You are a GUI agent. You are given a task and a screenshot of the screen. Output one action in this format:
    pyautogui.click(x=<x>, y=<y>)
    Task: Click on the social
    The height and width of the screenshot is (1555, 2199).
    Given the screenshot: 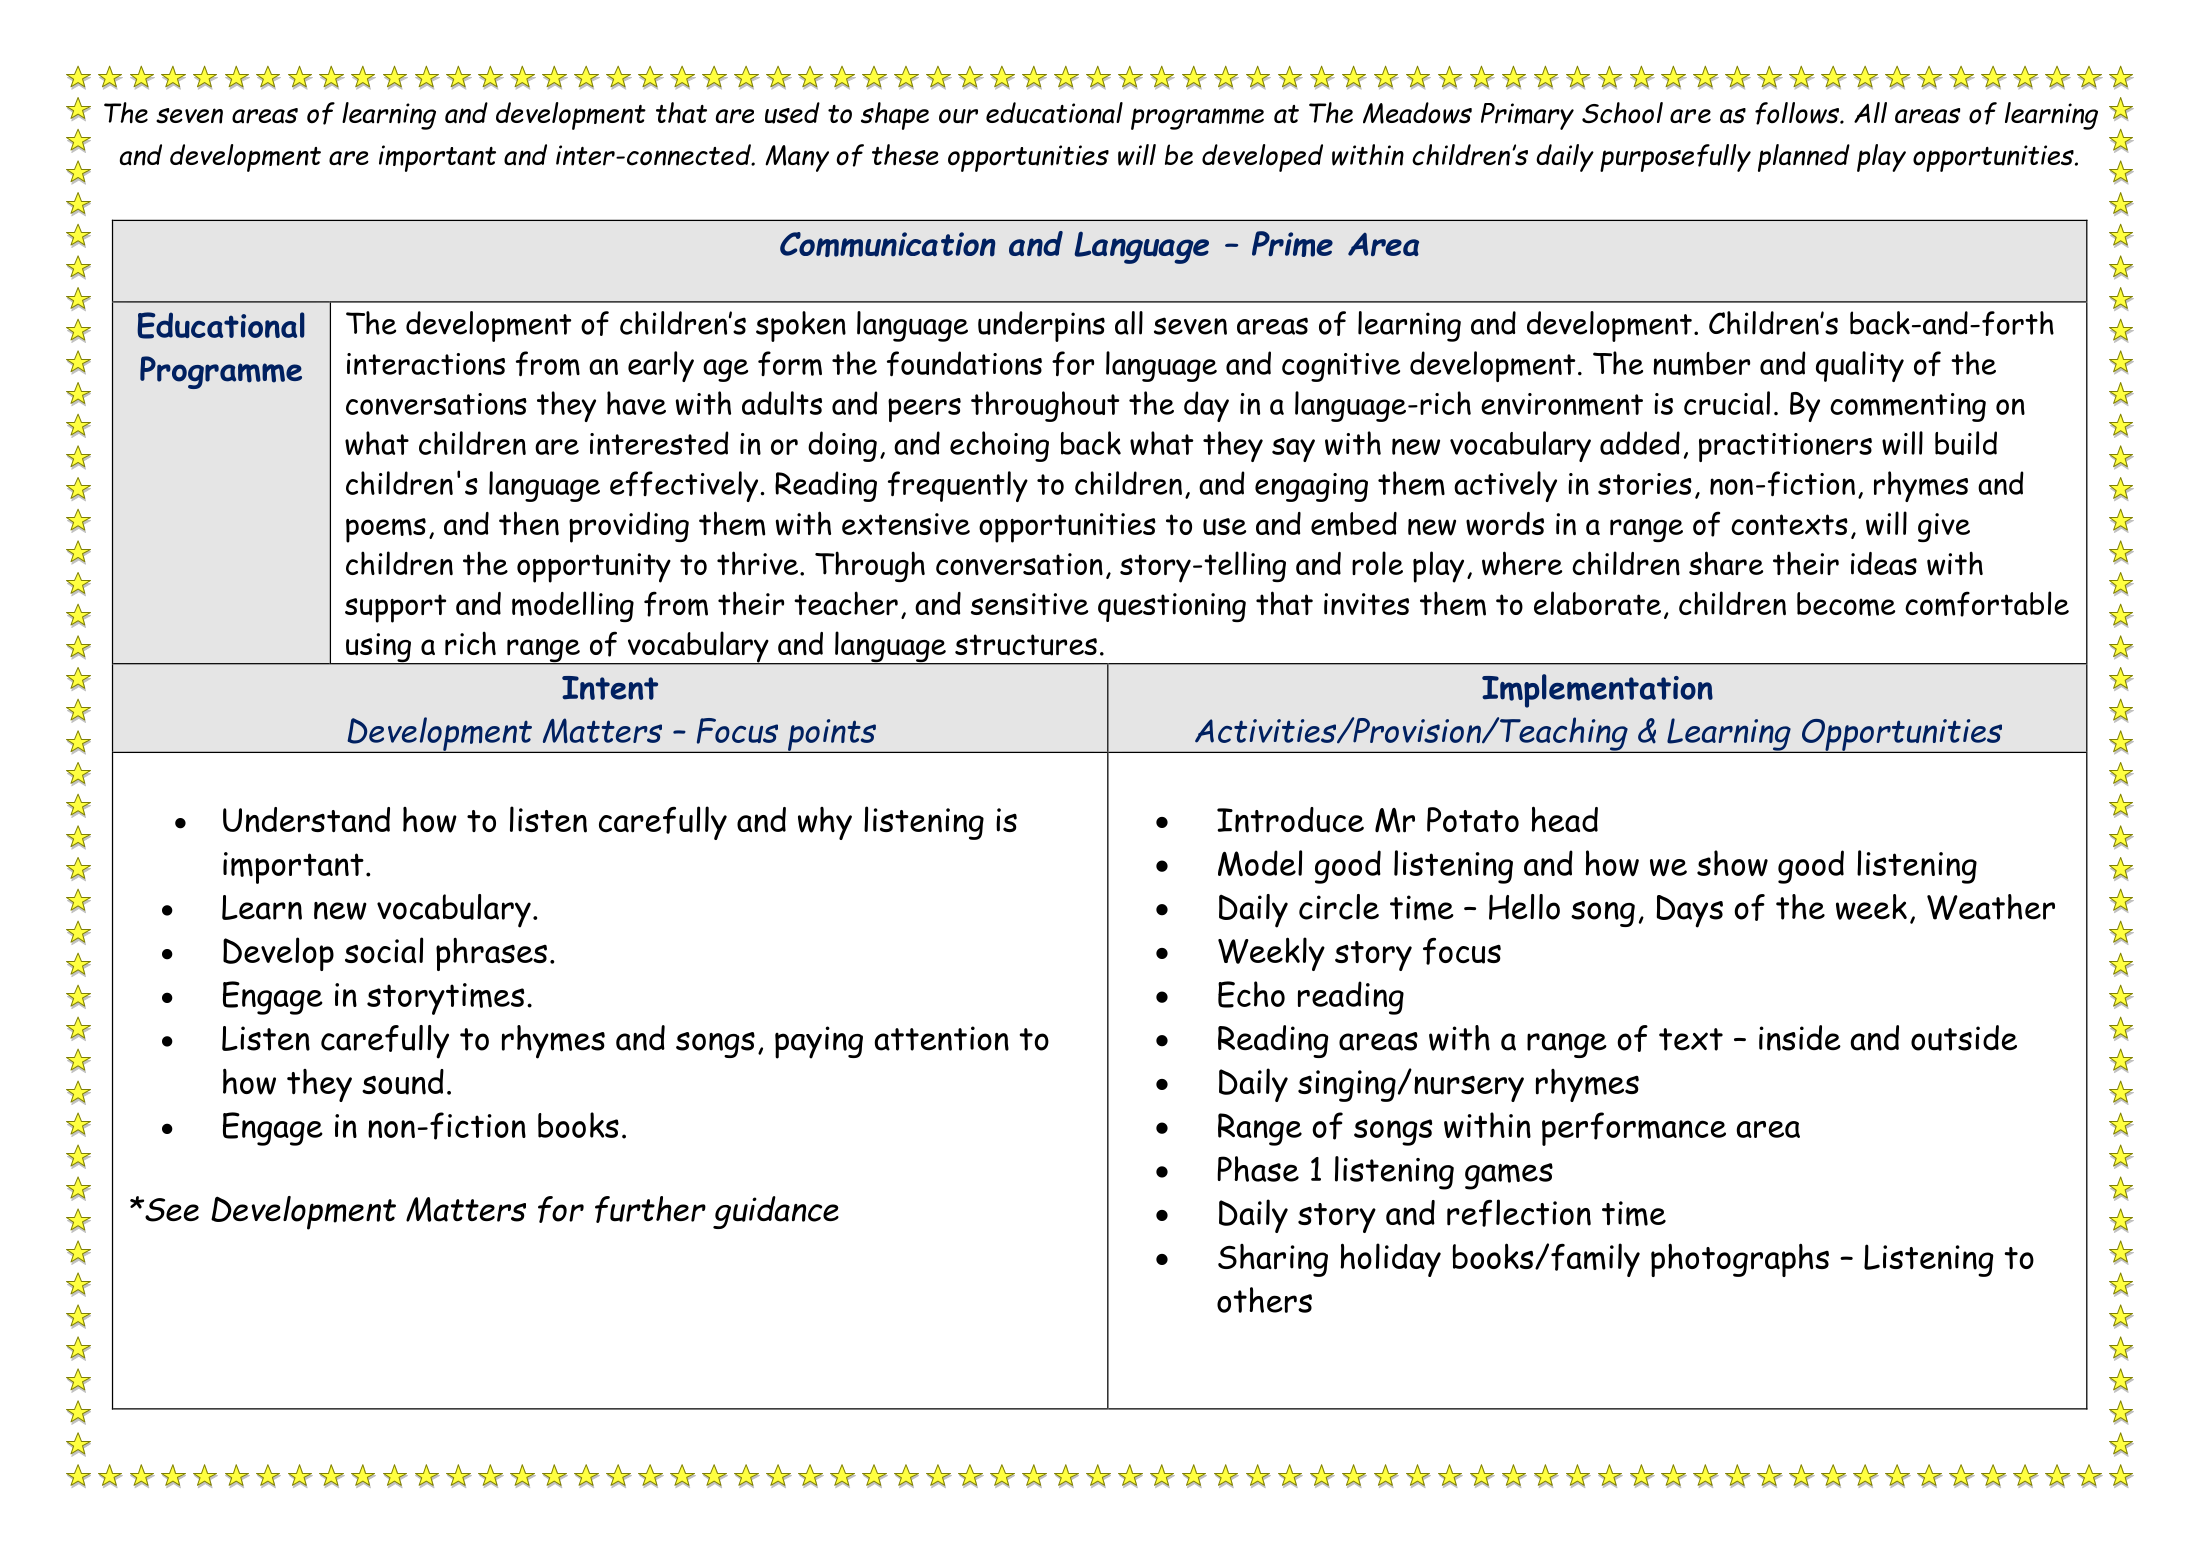 What is the action you would take?
    pyautogui.click(x=384, y=950)
